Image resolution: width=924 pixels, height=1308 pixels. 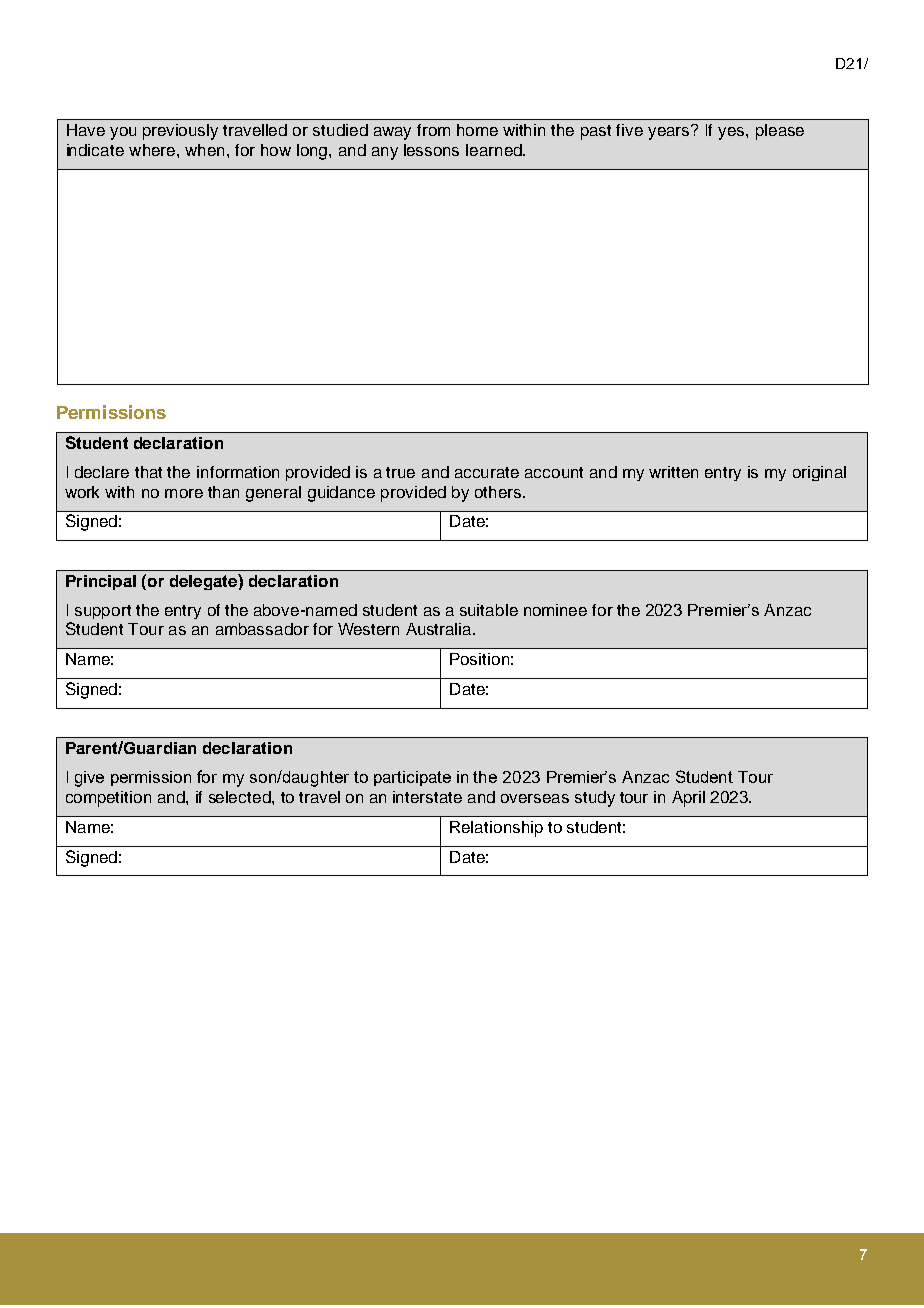 What do you see at coordinates (555, 610) in the screenshot?
I see `nominee` at bounding box center [555, 610].
